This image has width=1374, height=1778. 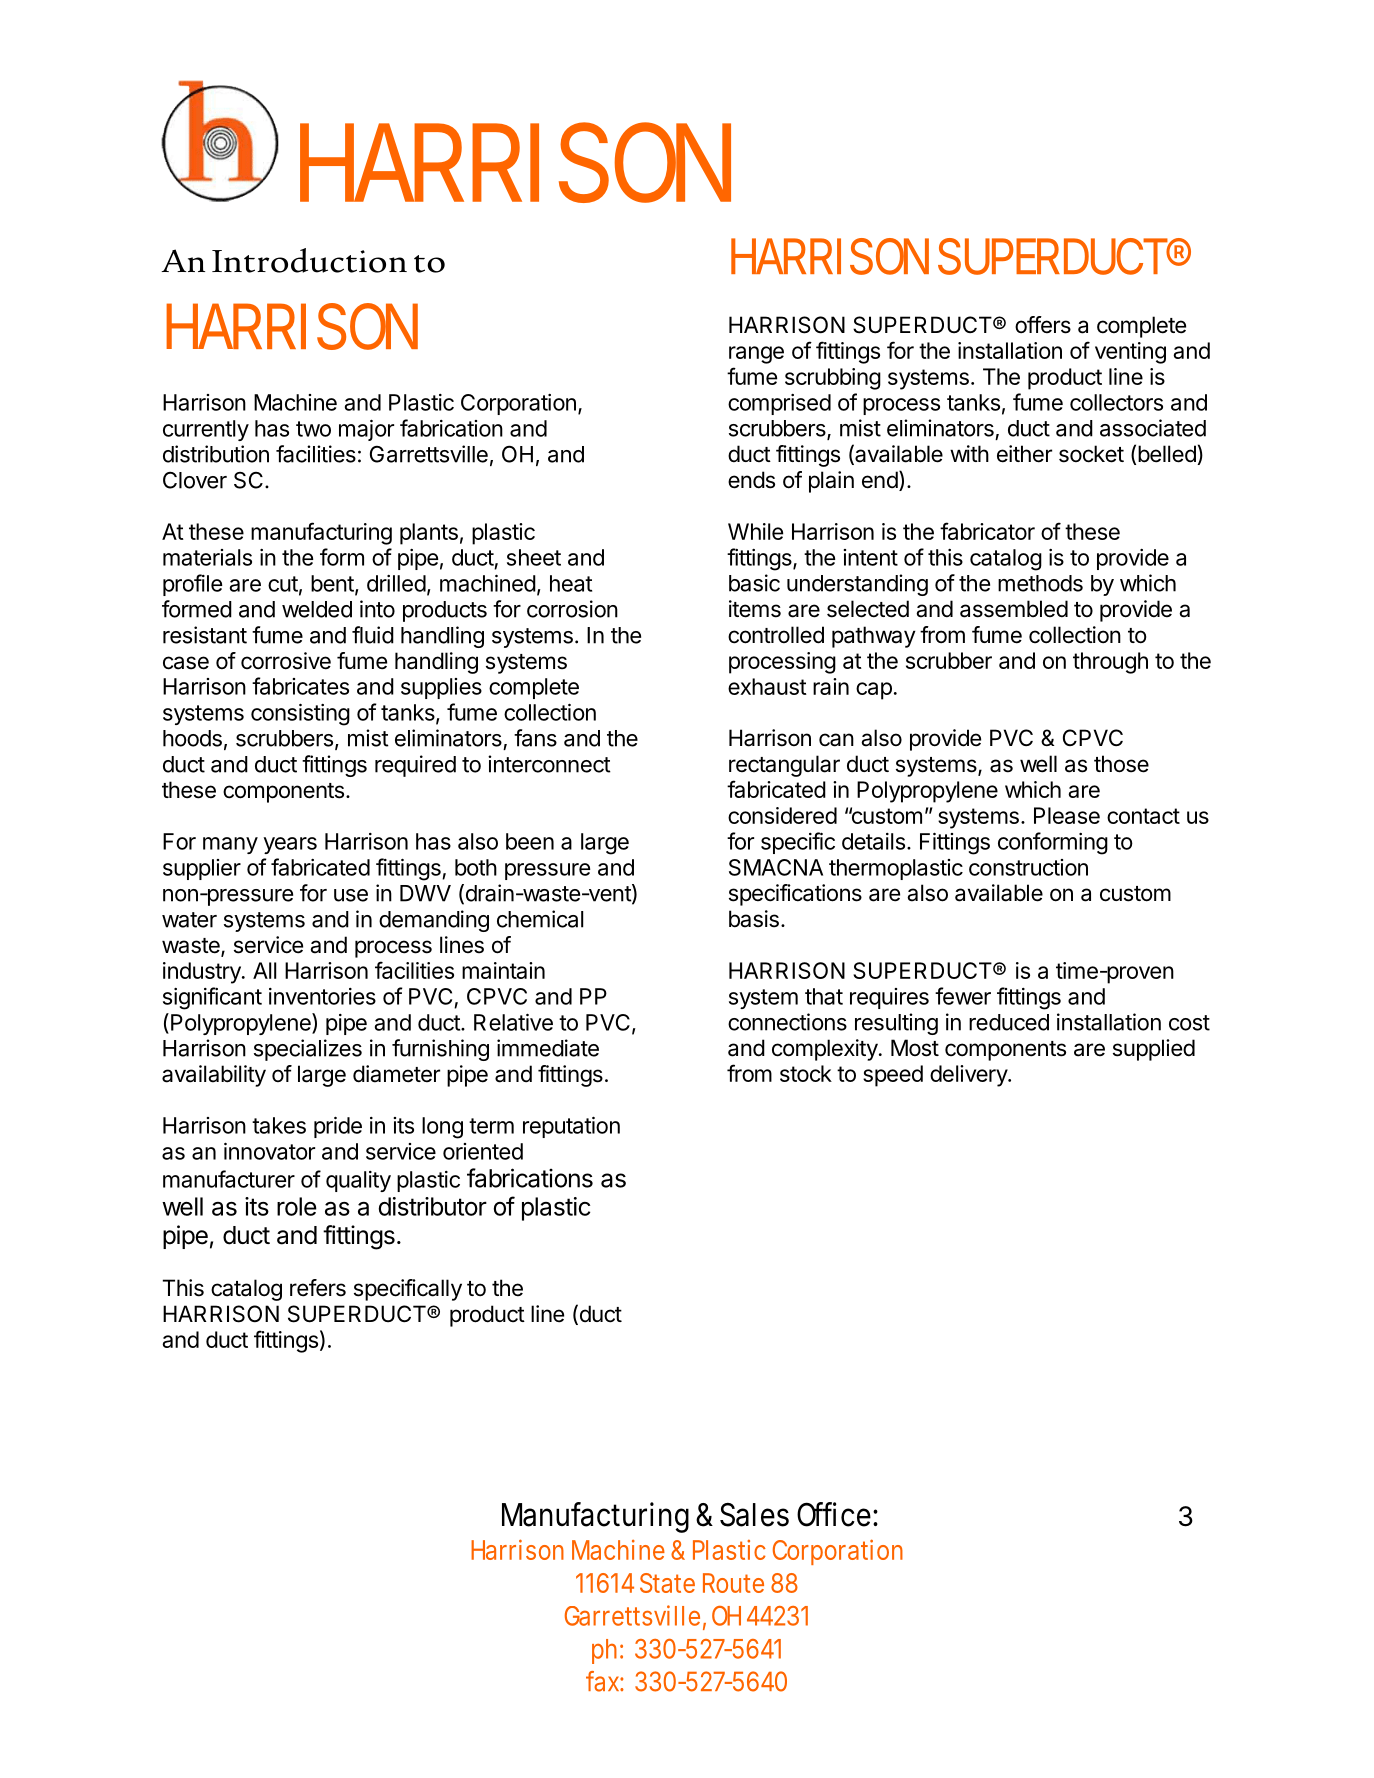 What do you see at coordinates (667, 1583) in the image?
I see `State` at bounding box center [667, 1583].
